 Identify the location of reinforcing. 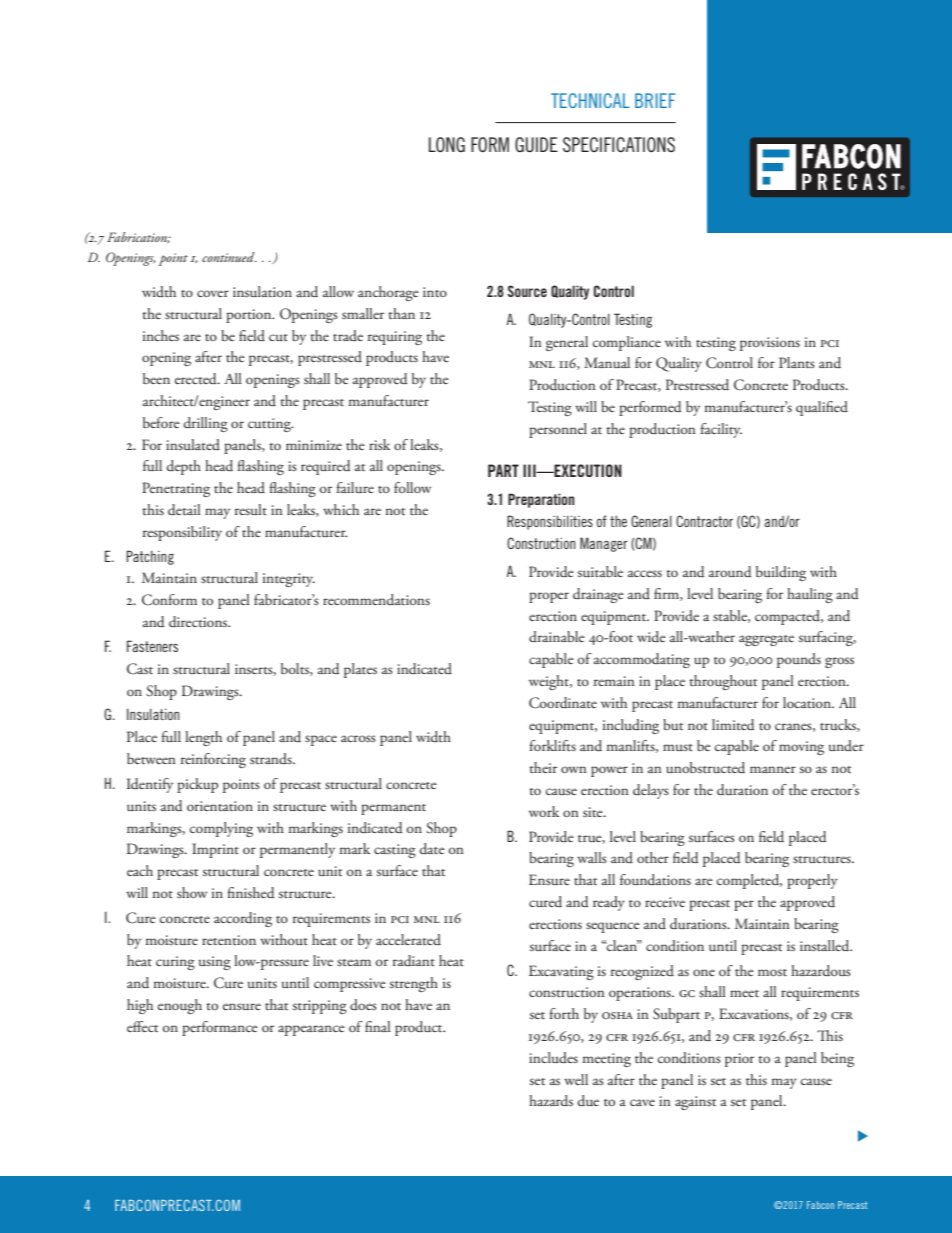
(213, 760).
